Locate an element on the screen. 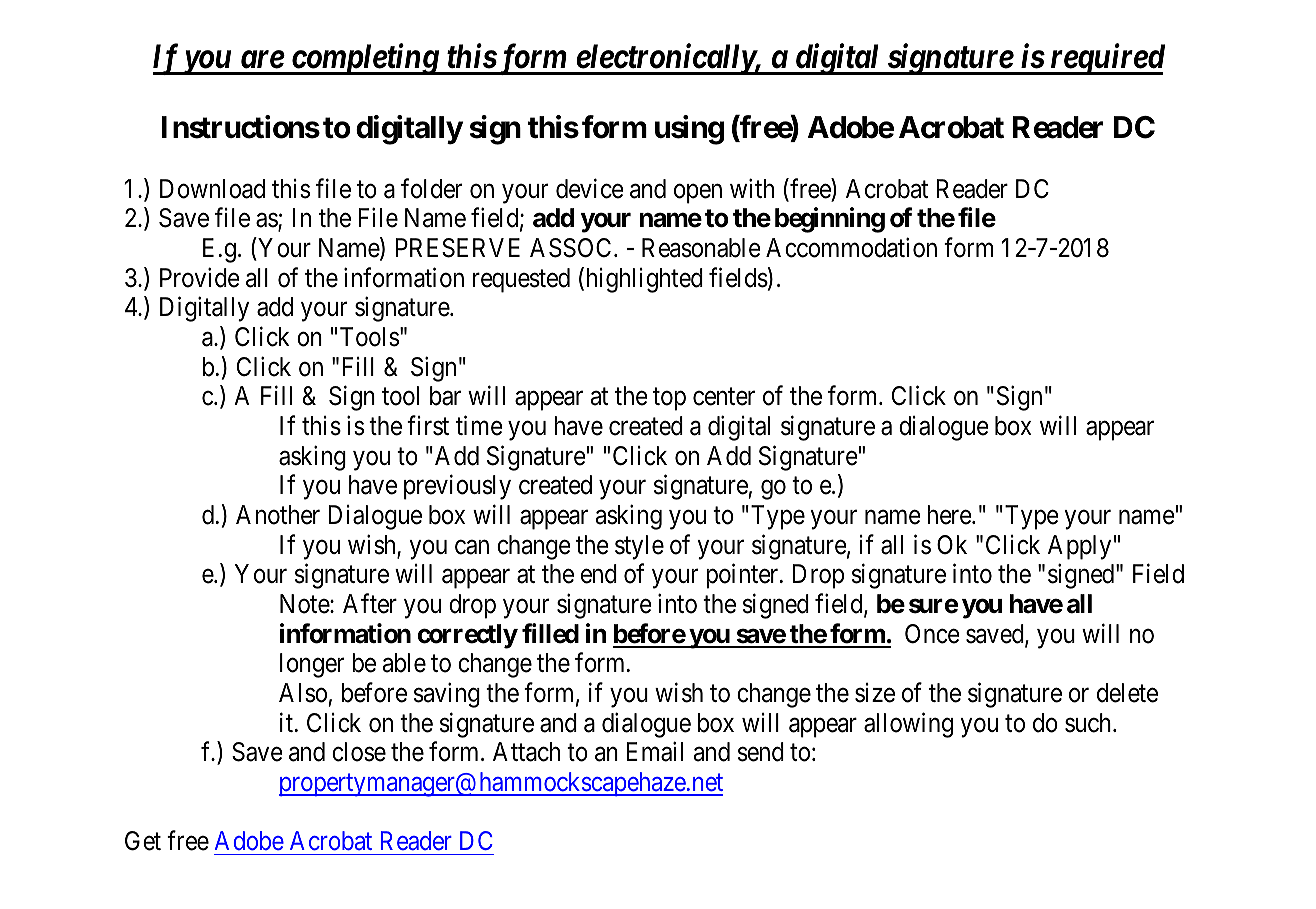 This screenshot has height=909, width=1316. correctly is located at coordinates (468, 636).
